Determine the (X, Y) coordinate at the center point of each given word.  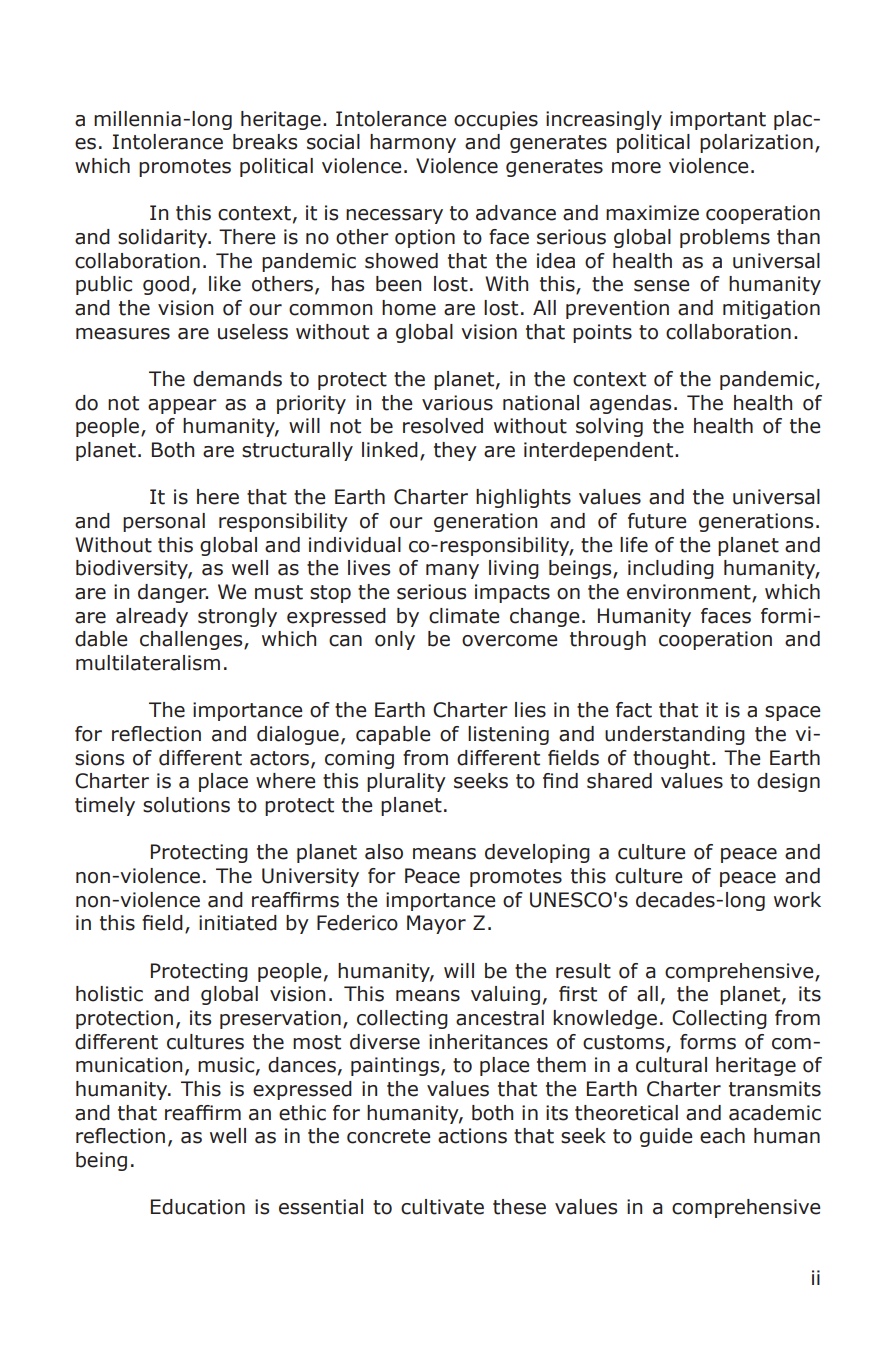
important (718, 120)
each (722, 1136)
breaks (265, 142)
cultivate (442, 1207)
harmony (413, 143)
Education (198, 1207)
